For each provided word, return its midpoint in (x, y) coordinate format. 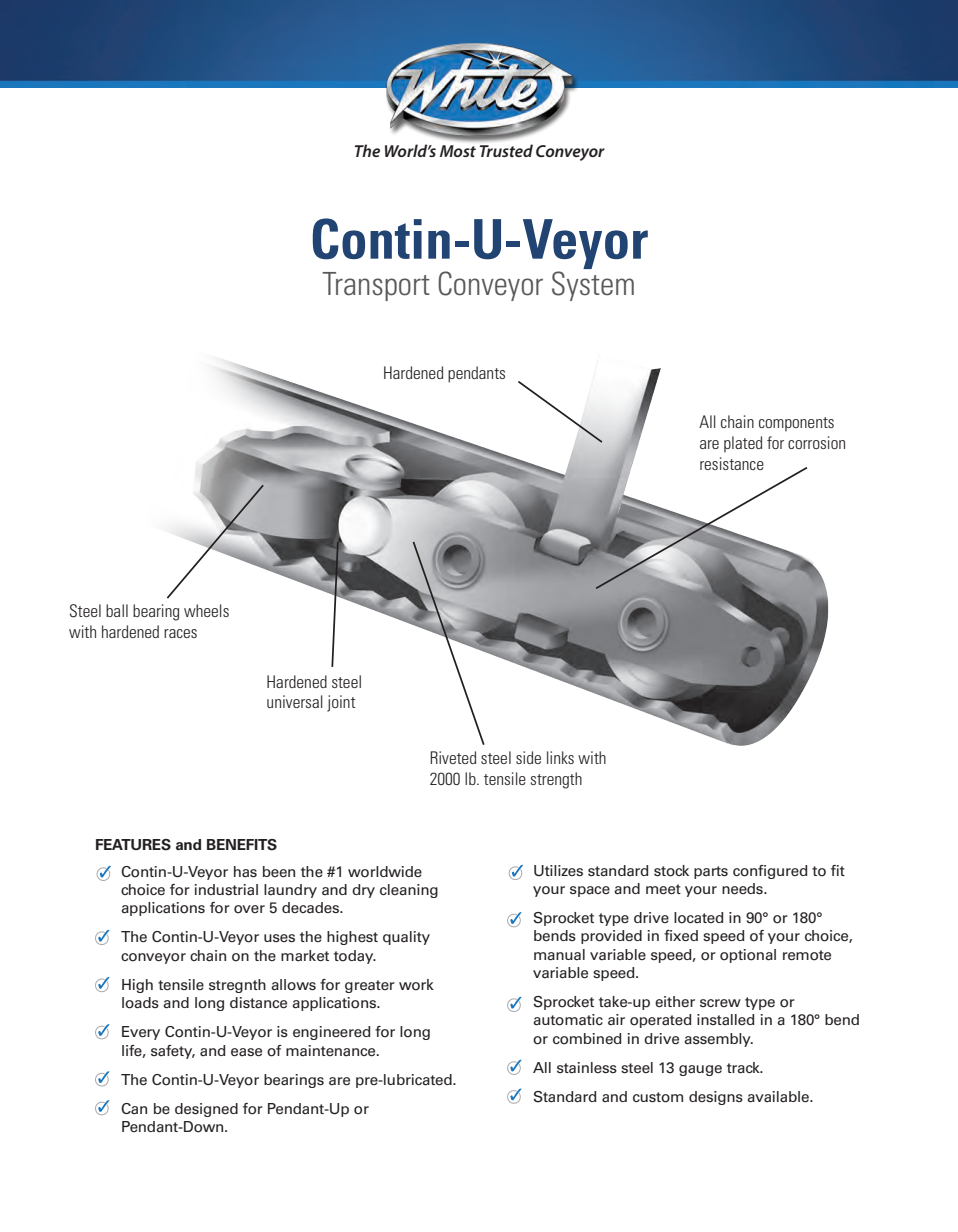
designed (206, 1110)
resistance (732, 463)
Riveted (453, 757)
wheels (206, 610)
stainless (587, 1068)
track (744, 1068)
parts (711, 872)
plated (743, 444)
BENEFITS (242, 845)
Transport (376, 286)
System (593, 286)
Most (458, 151)
